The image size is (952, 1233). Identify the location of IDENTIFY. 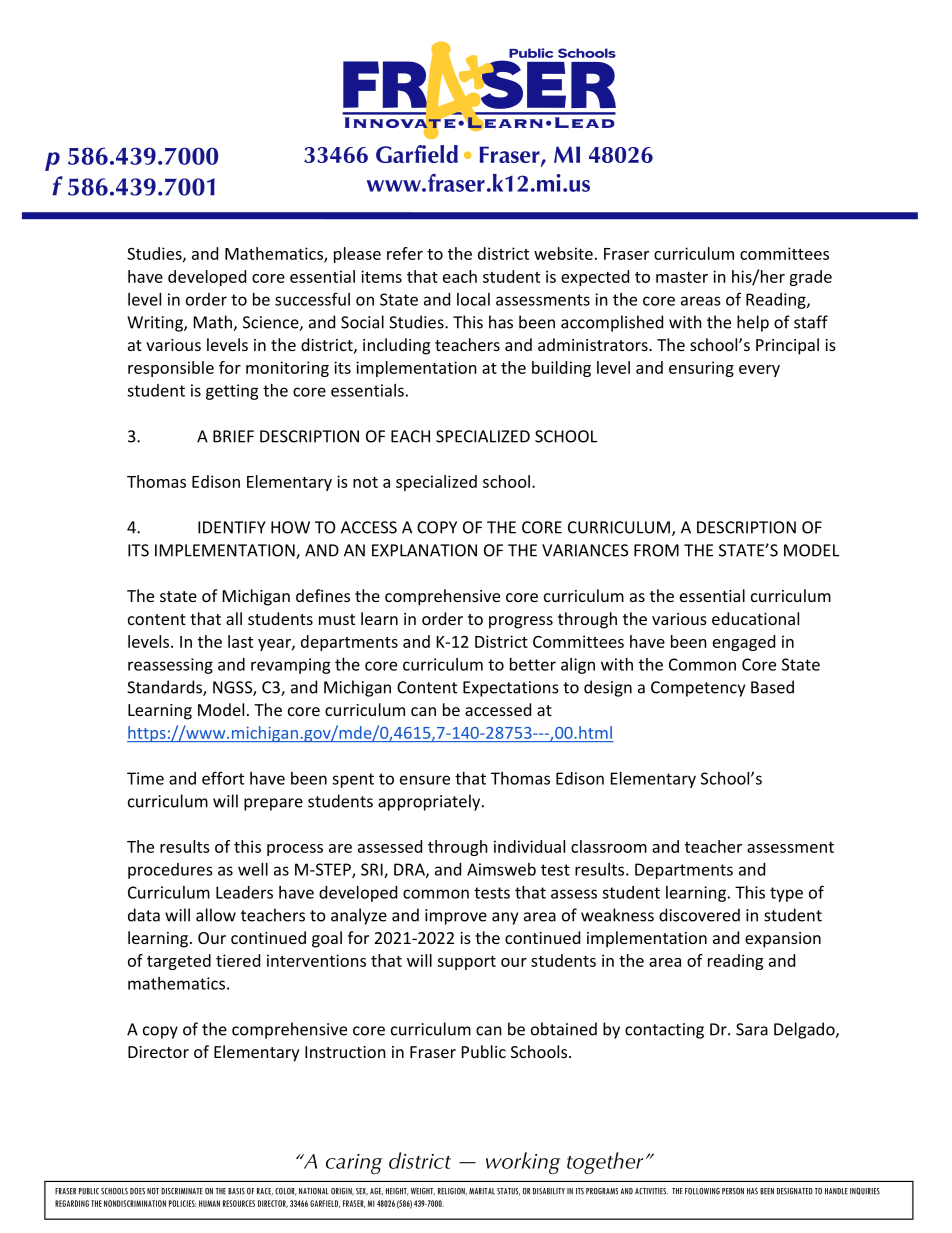
(232, 527).
